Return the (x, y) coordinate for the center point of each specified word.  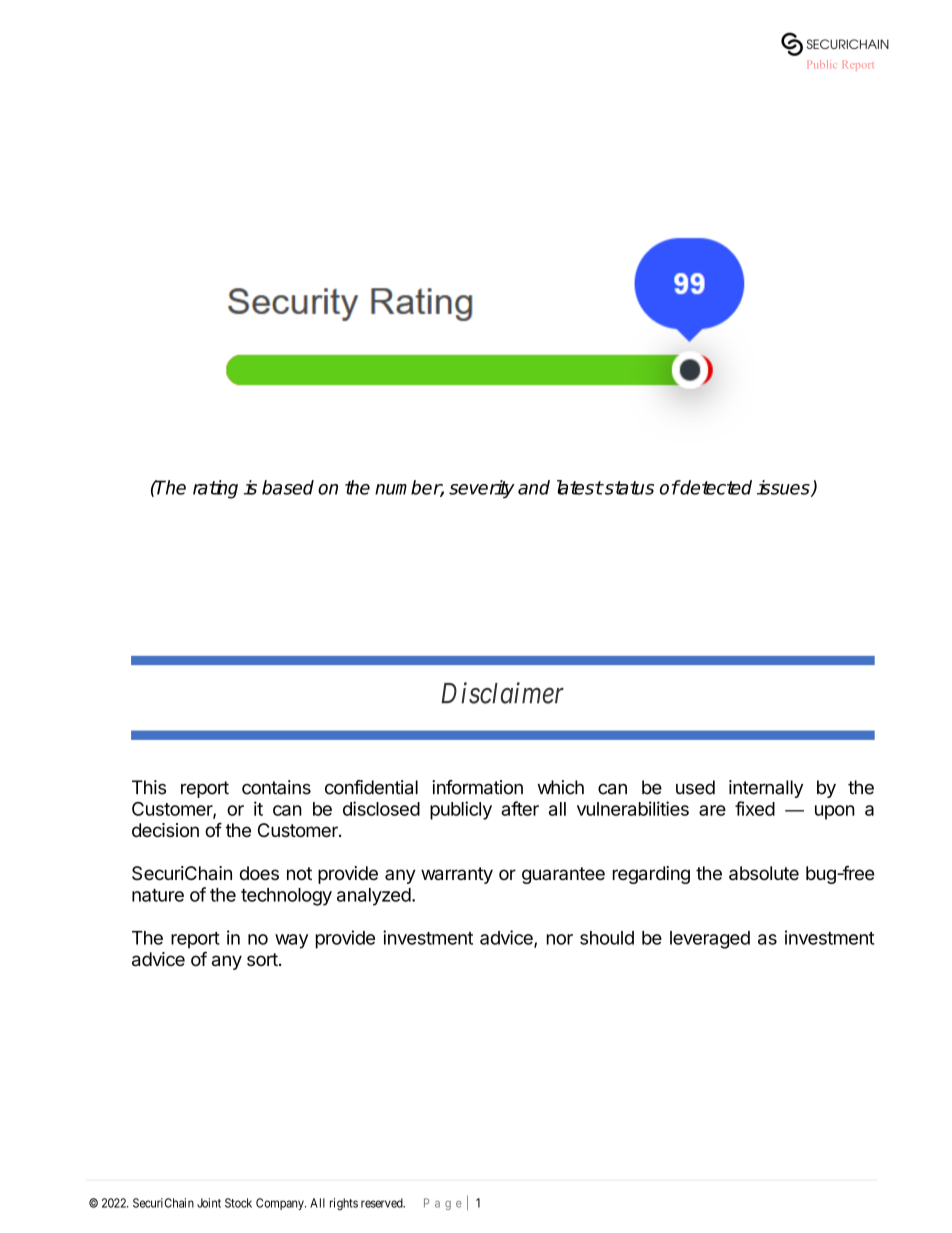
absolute (764, 873)
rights (344, 1204)
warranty (457, 875)
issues (784, 488)
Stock (238, 1203)
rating (215, 489)
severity (482, 489)
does (259, 873)
